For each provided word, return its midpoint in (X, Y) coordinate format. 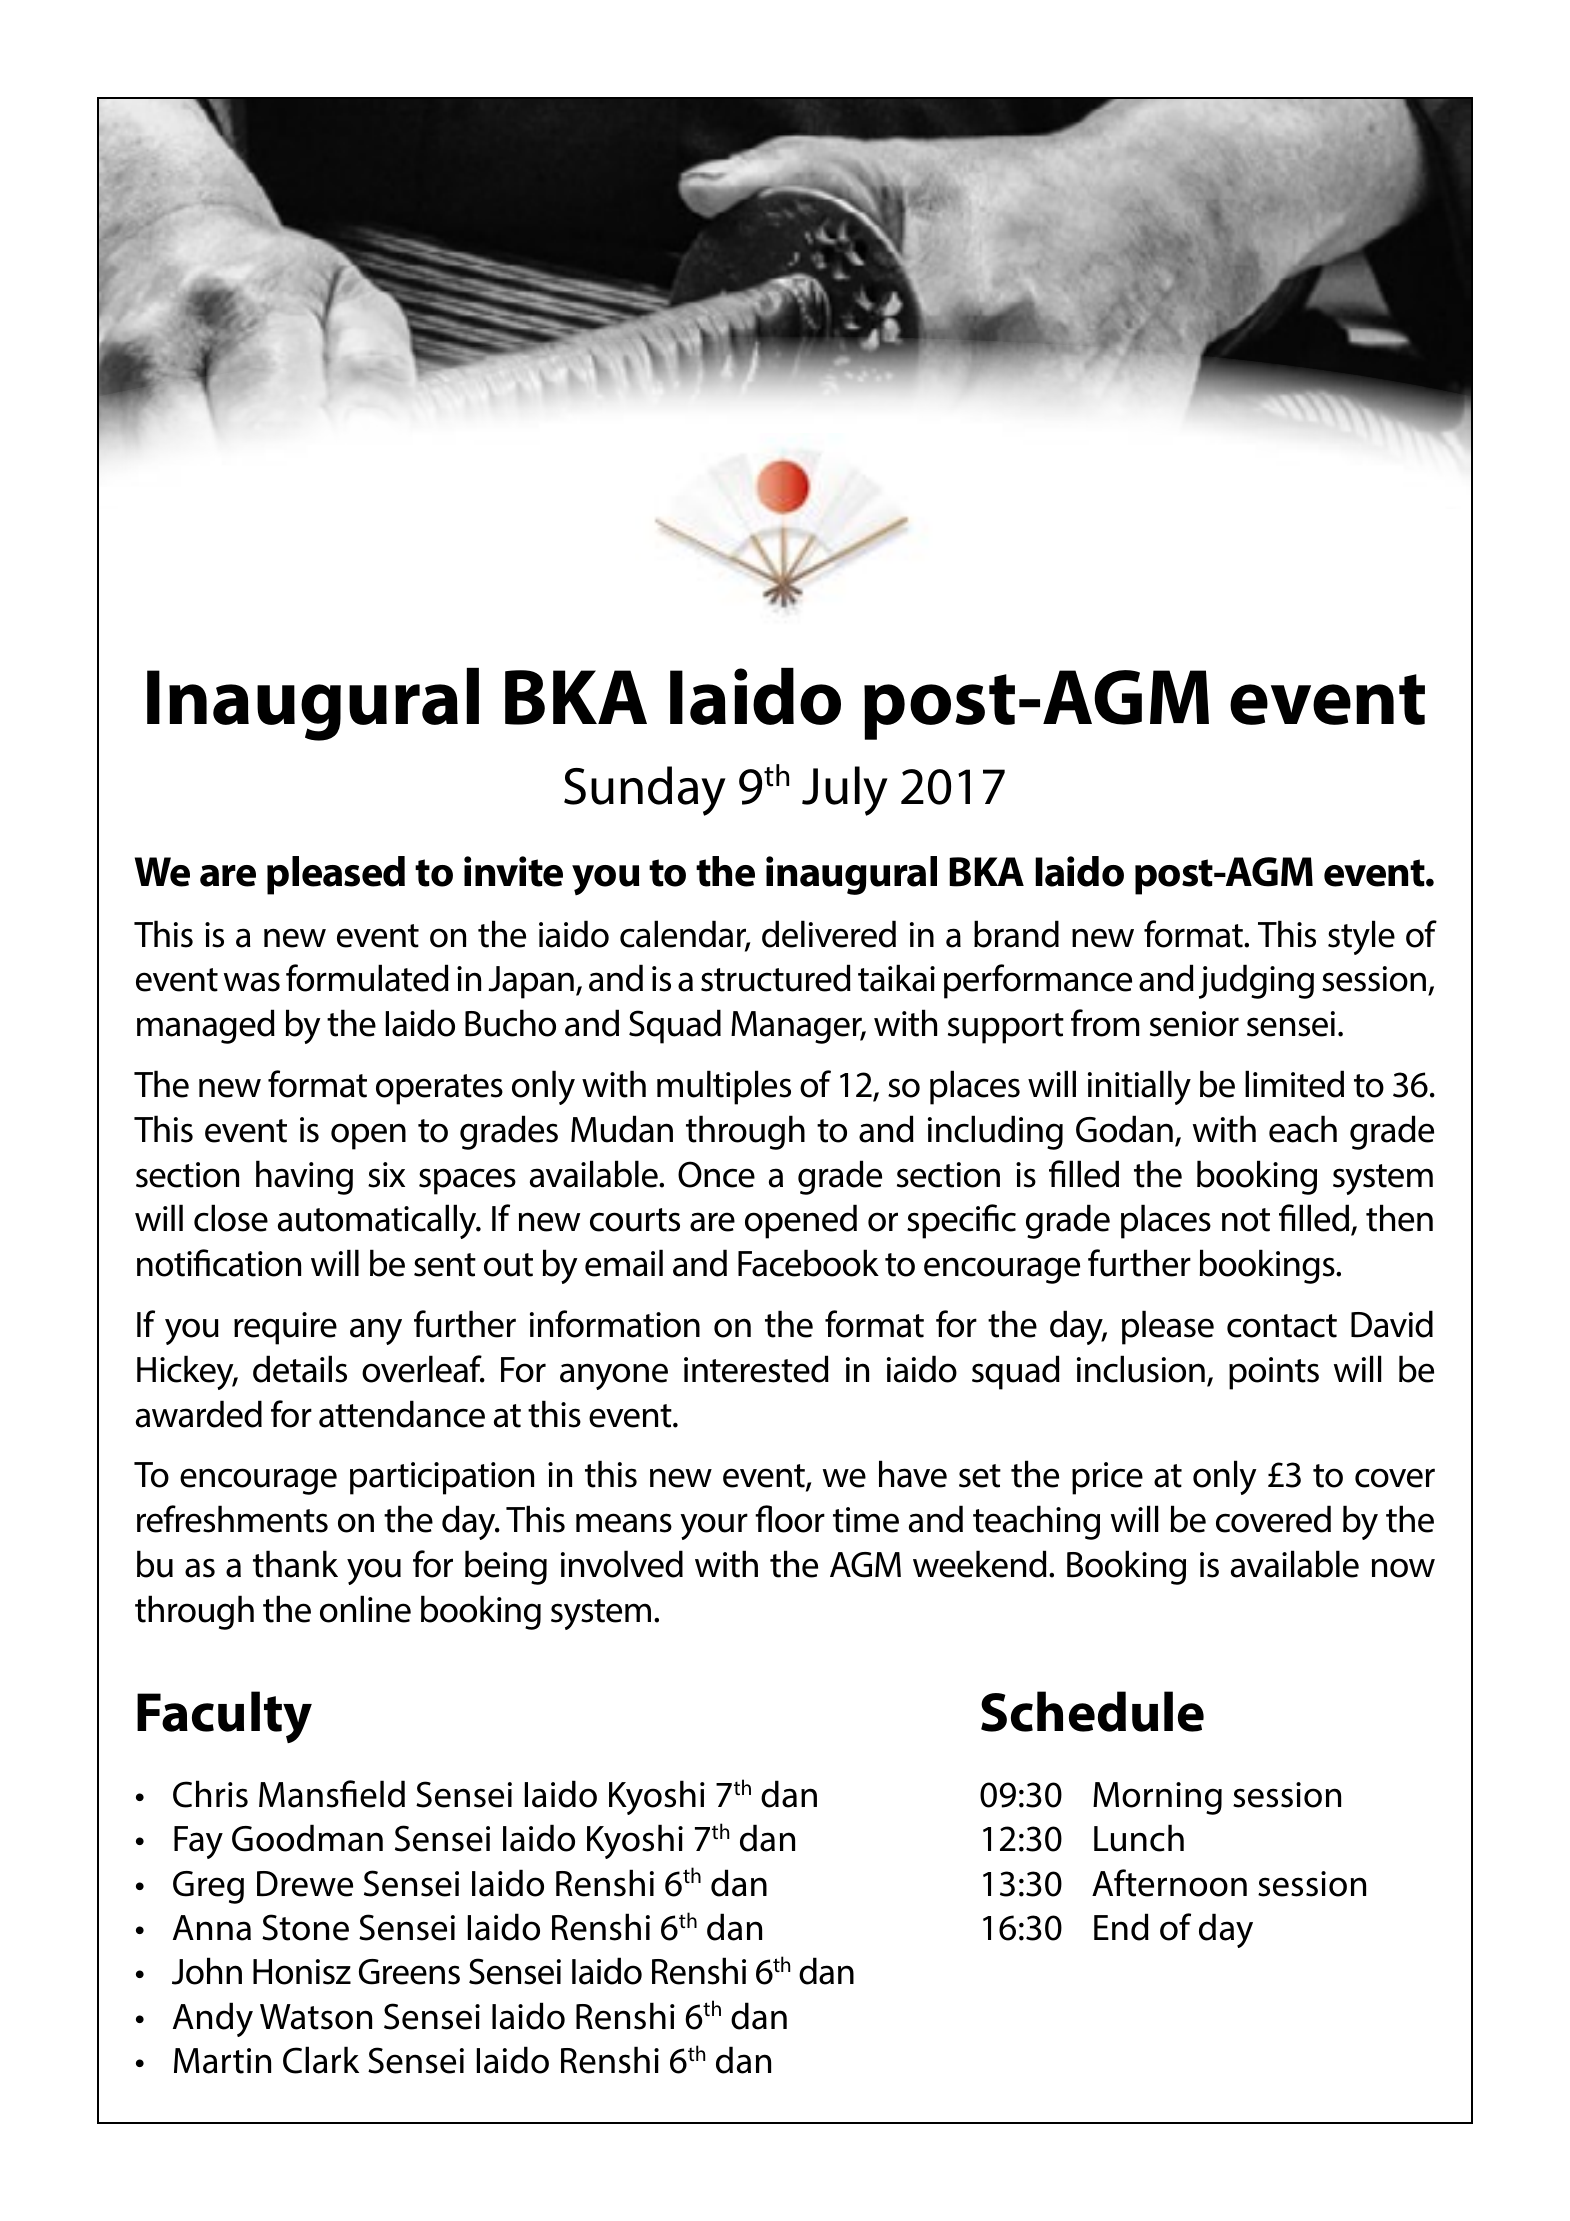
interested (756, 1369)
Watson (316, 2017)
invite (513, 871)
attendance (402, 1414)
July (845, 791)
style (1361, 937)
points (1274, 1373)
